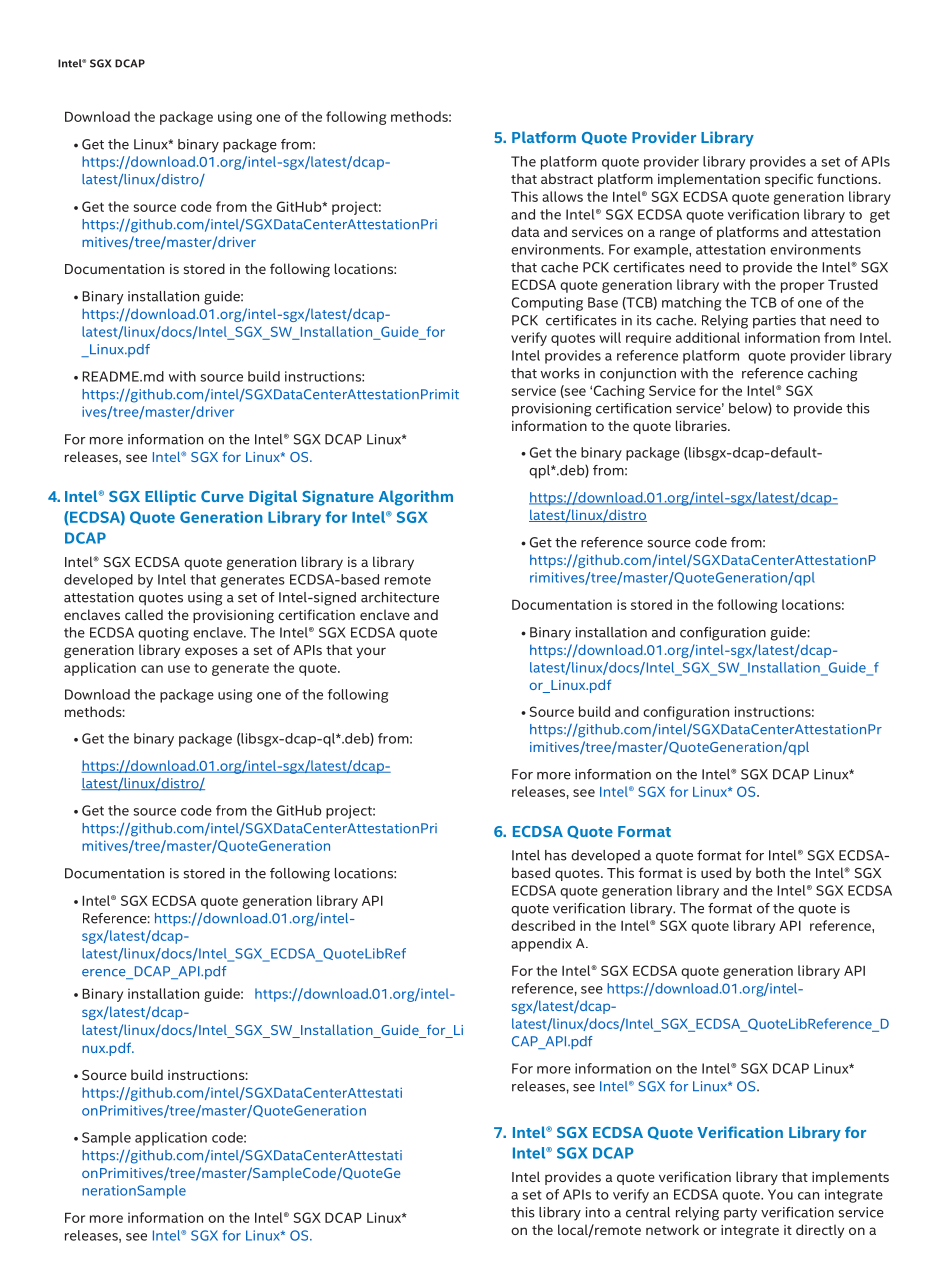  I want to click on specific, so click(789, 180).
